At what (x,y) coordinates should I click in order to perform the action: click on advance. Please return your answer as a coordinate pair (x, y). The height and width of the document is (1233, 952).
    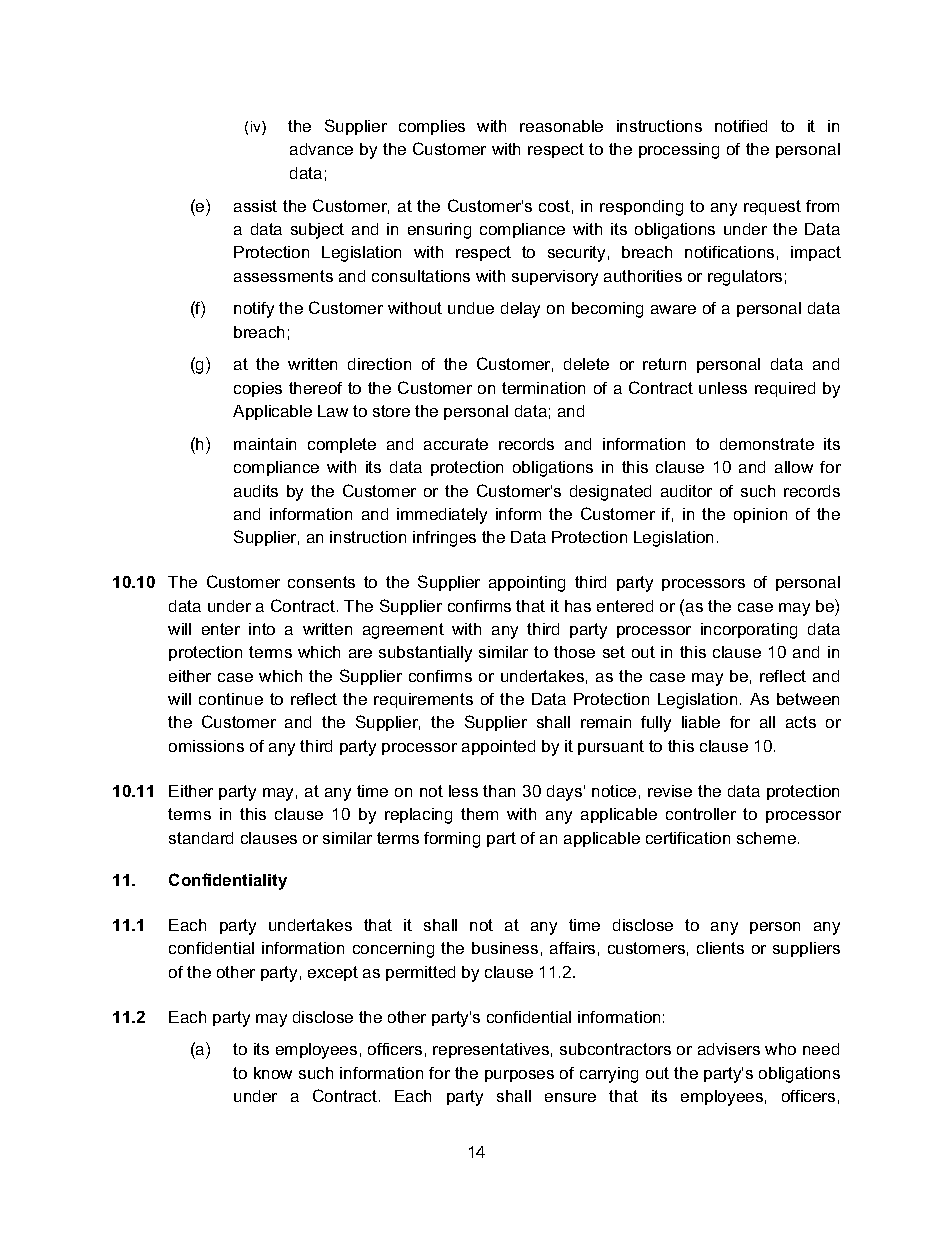
    Looking at the image, I should click on (321, 149).
